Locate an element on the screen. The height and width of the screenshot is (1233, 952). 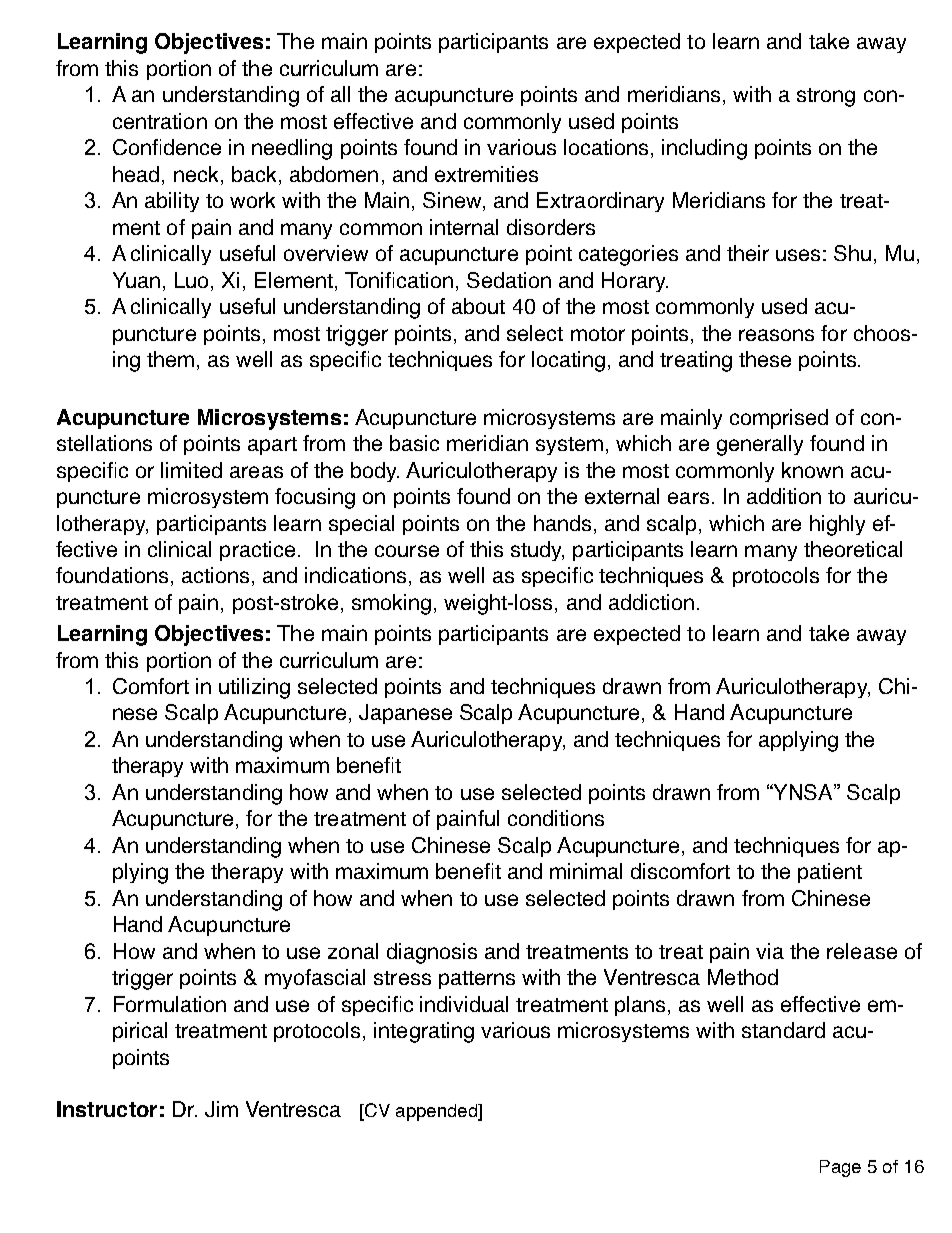
appended is located at coordinates (438, 1112).
